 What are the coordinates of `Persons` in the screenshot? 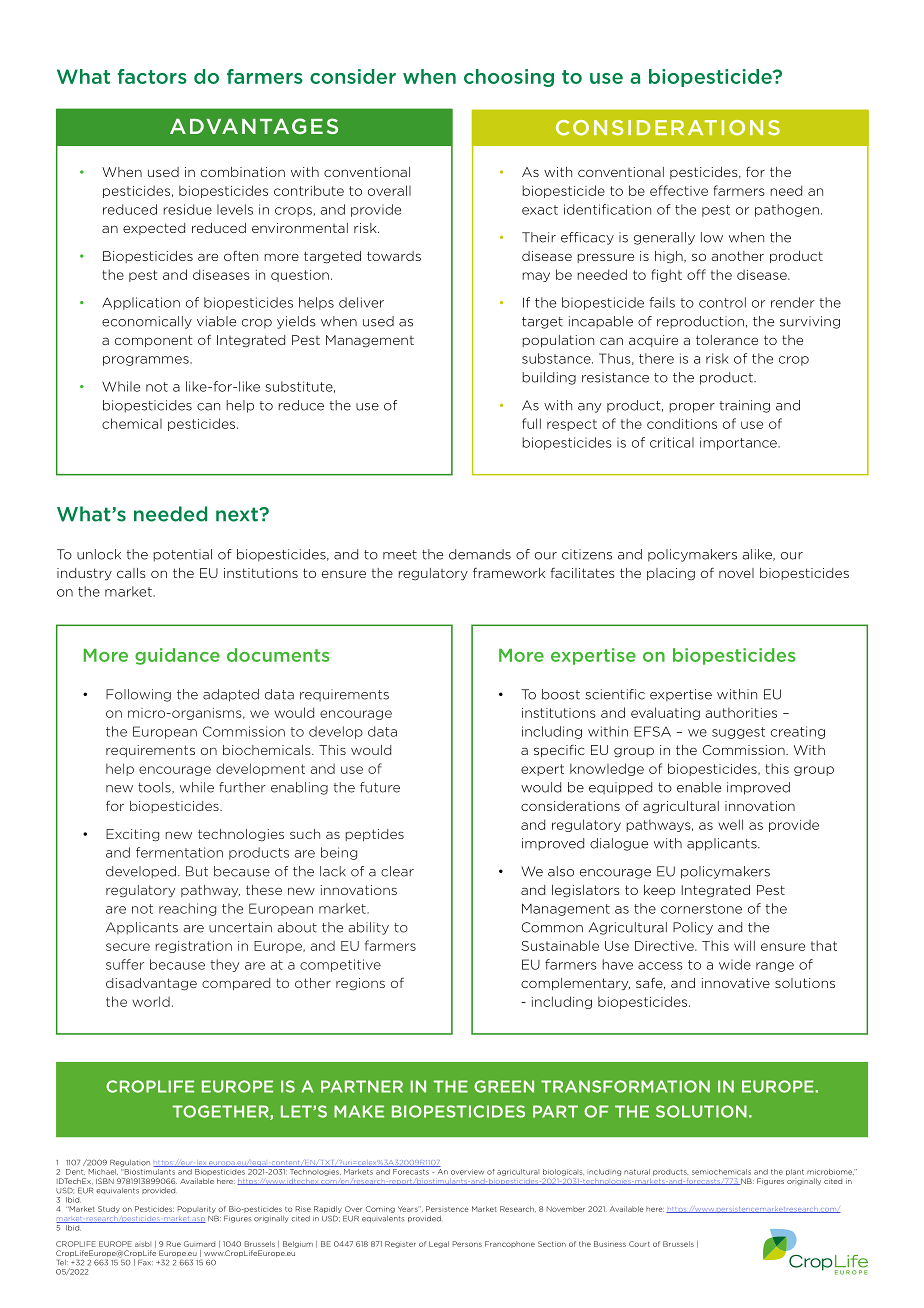 It's located at (467, 1244).
